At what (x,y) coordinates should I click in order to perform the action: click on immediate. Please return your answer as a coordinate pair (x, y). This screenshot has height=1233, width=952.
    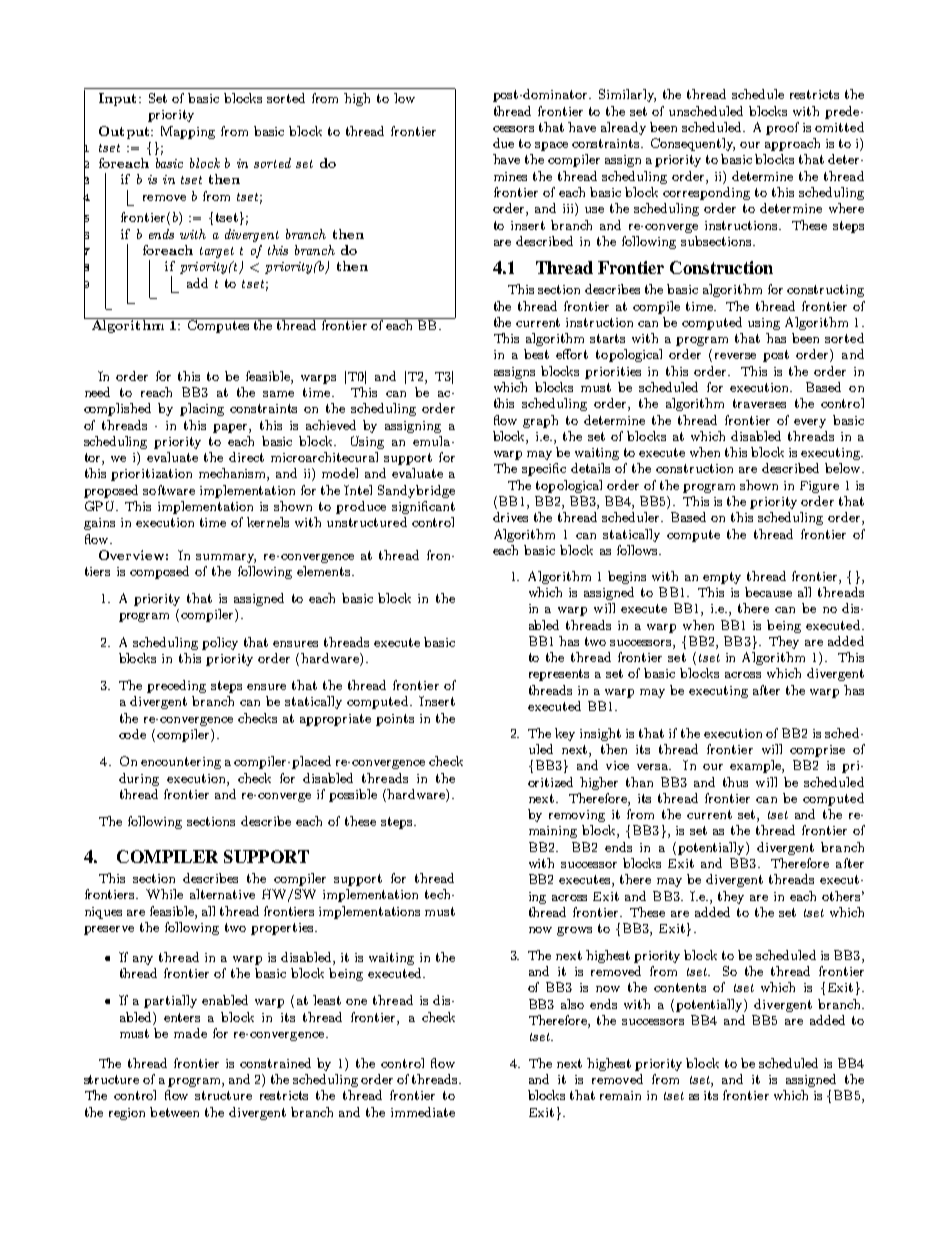
    Looking at the image, I should click on (423, 1112).
